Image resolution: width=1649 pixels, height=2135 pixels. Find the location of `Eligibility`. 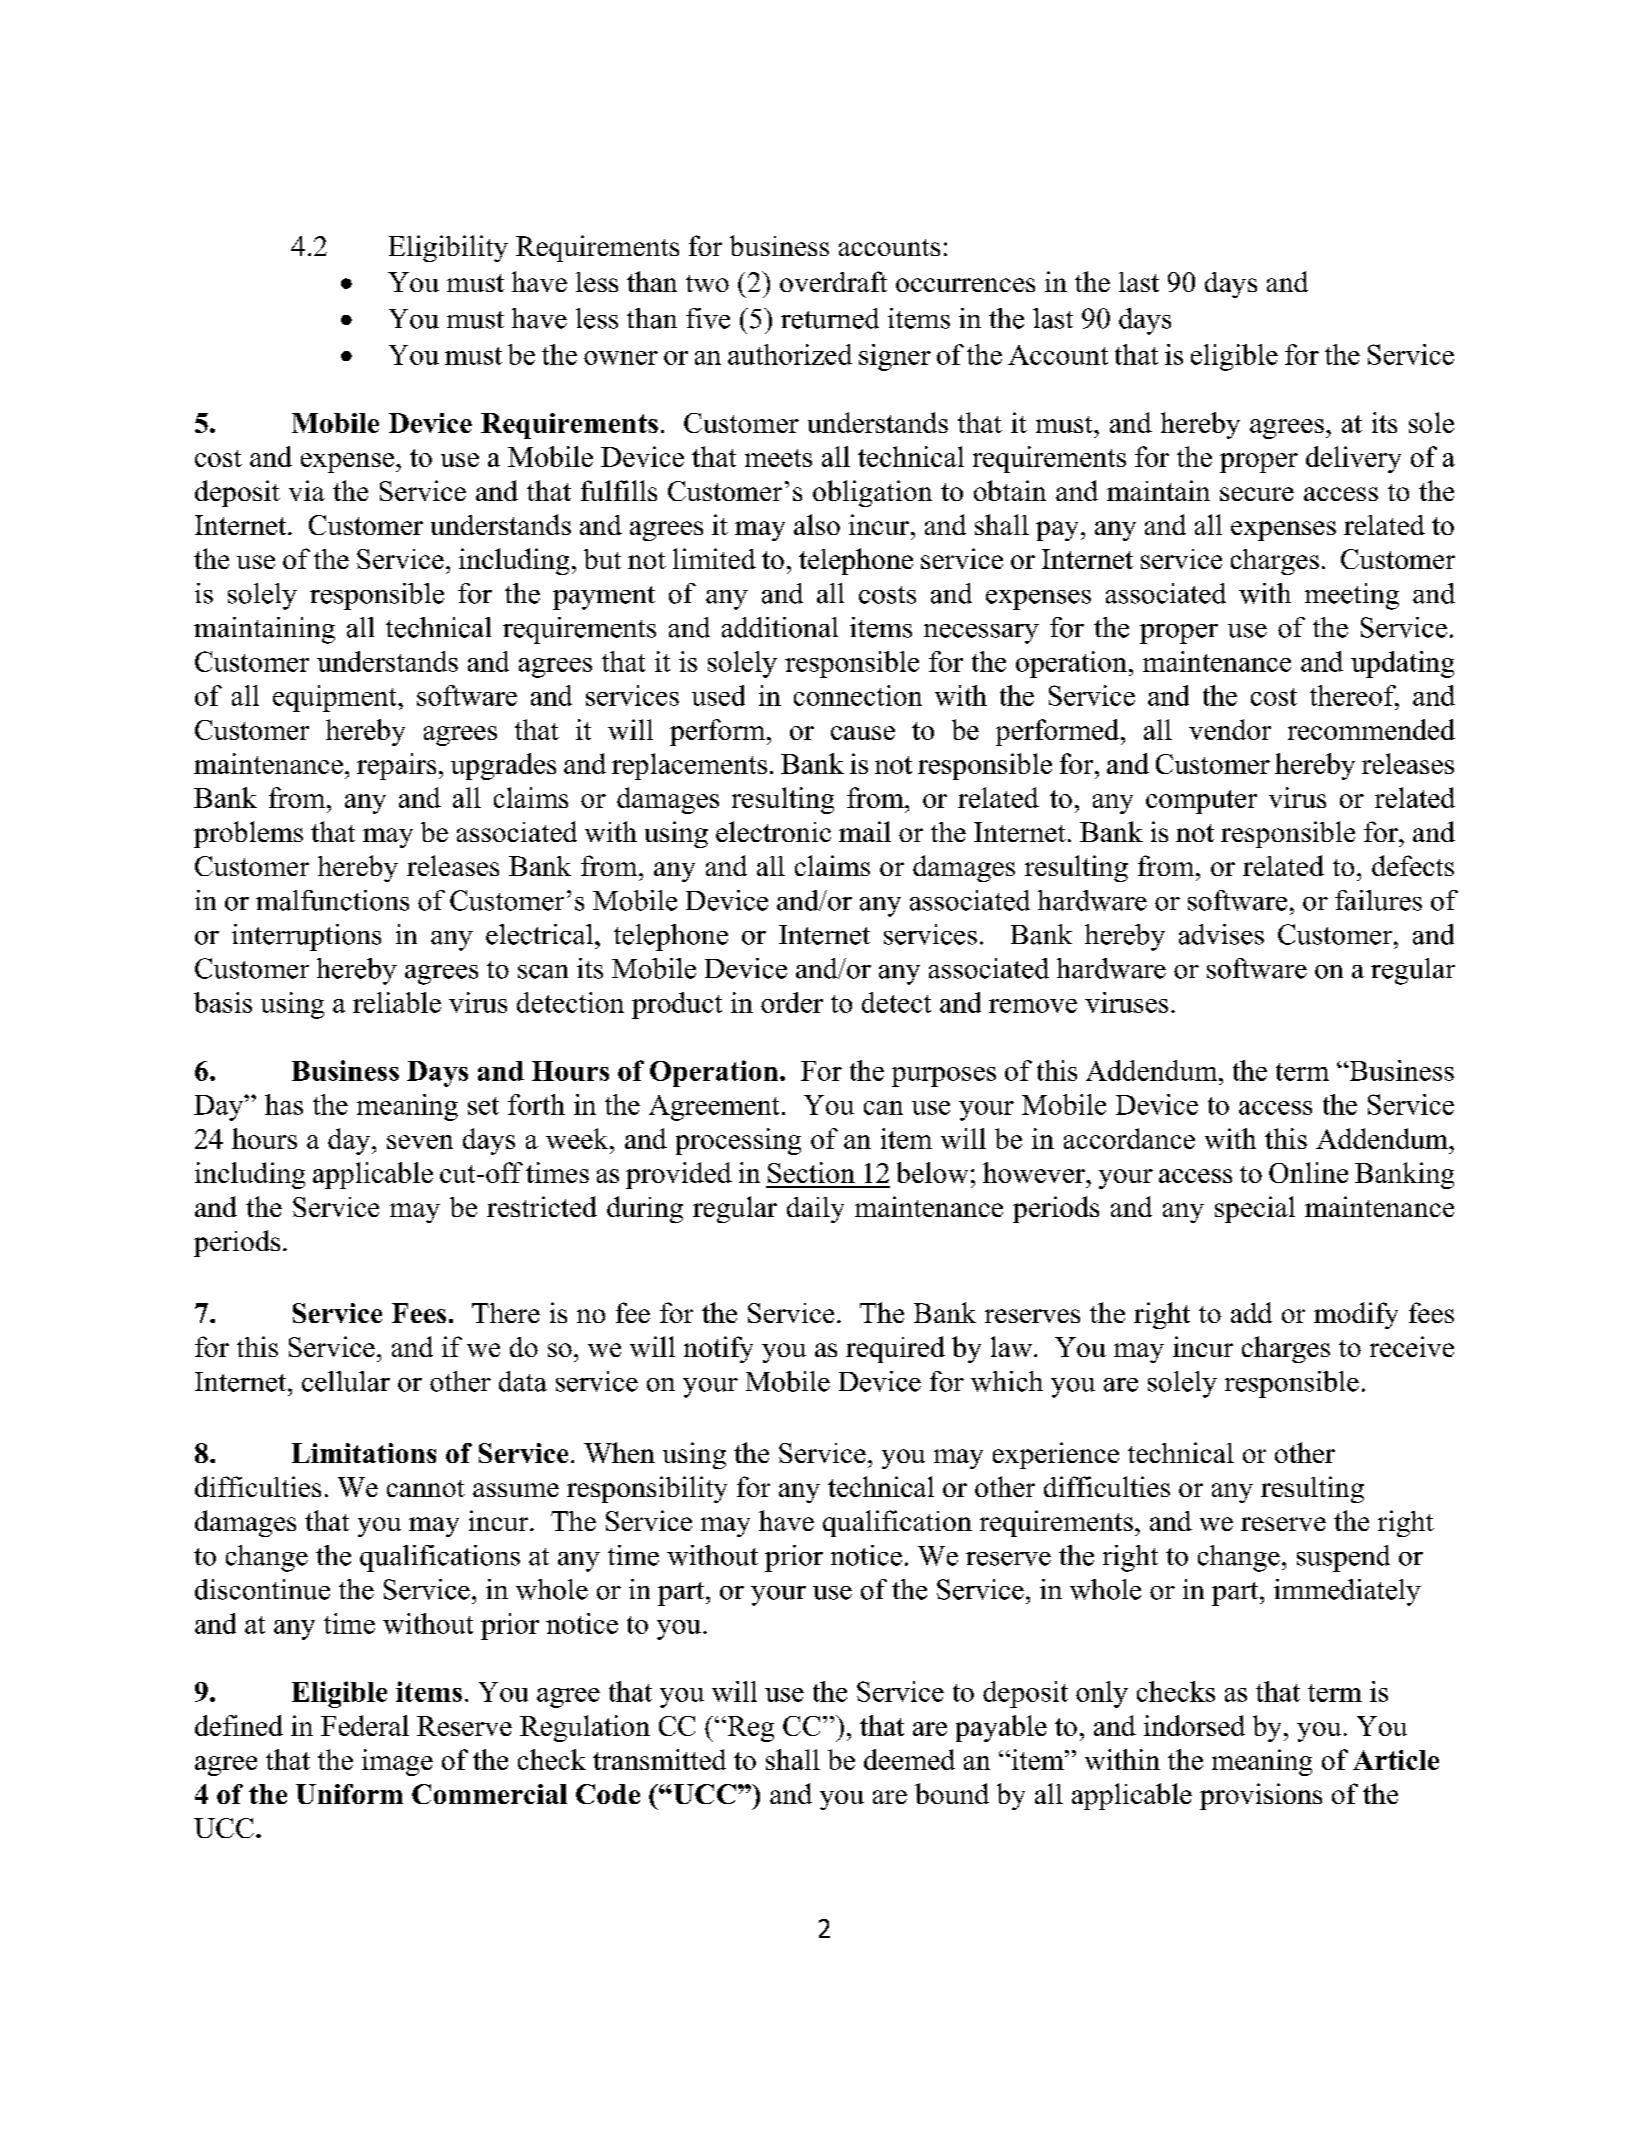

Eligibility is located at coordinates (448, 248).
